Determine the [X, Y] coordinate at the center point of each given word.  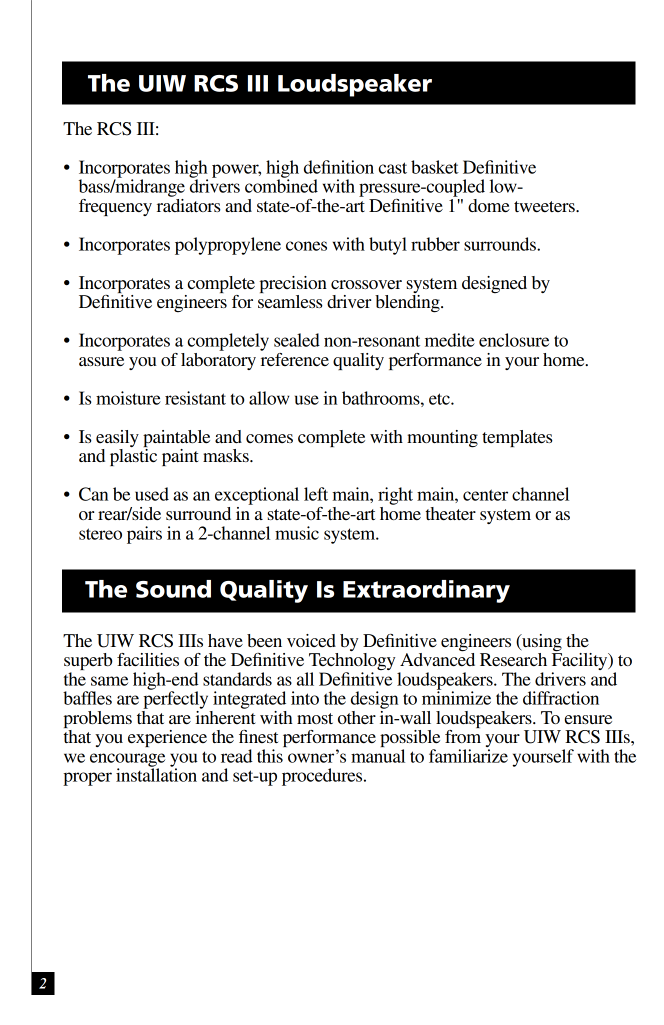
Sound [173, 589]
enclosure [514, 340]
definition [339, 167]
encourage [127, 761]
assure [101, 361]
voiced [311, 640]
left [316, 494]
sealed [297, 340]
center [485, 495]
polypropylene [228, 246]
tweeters [545, 206]
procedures [323, 777]
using [541, 643]
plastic [133, 457]
